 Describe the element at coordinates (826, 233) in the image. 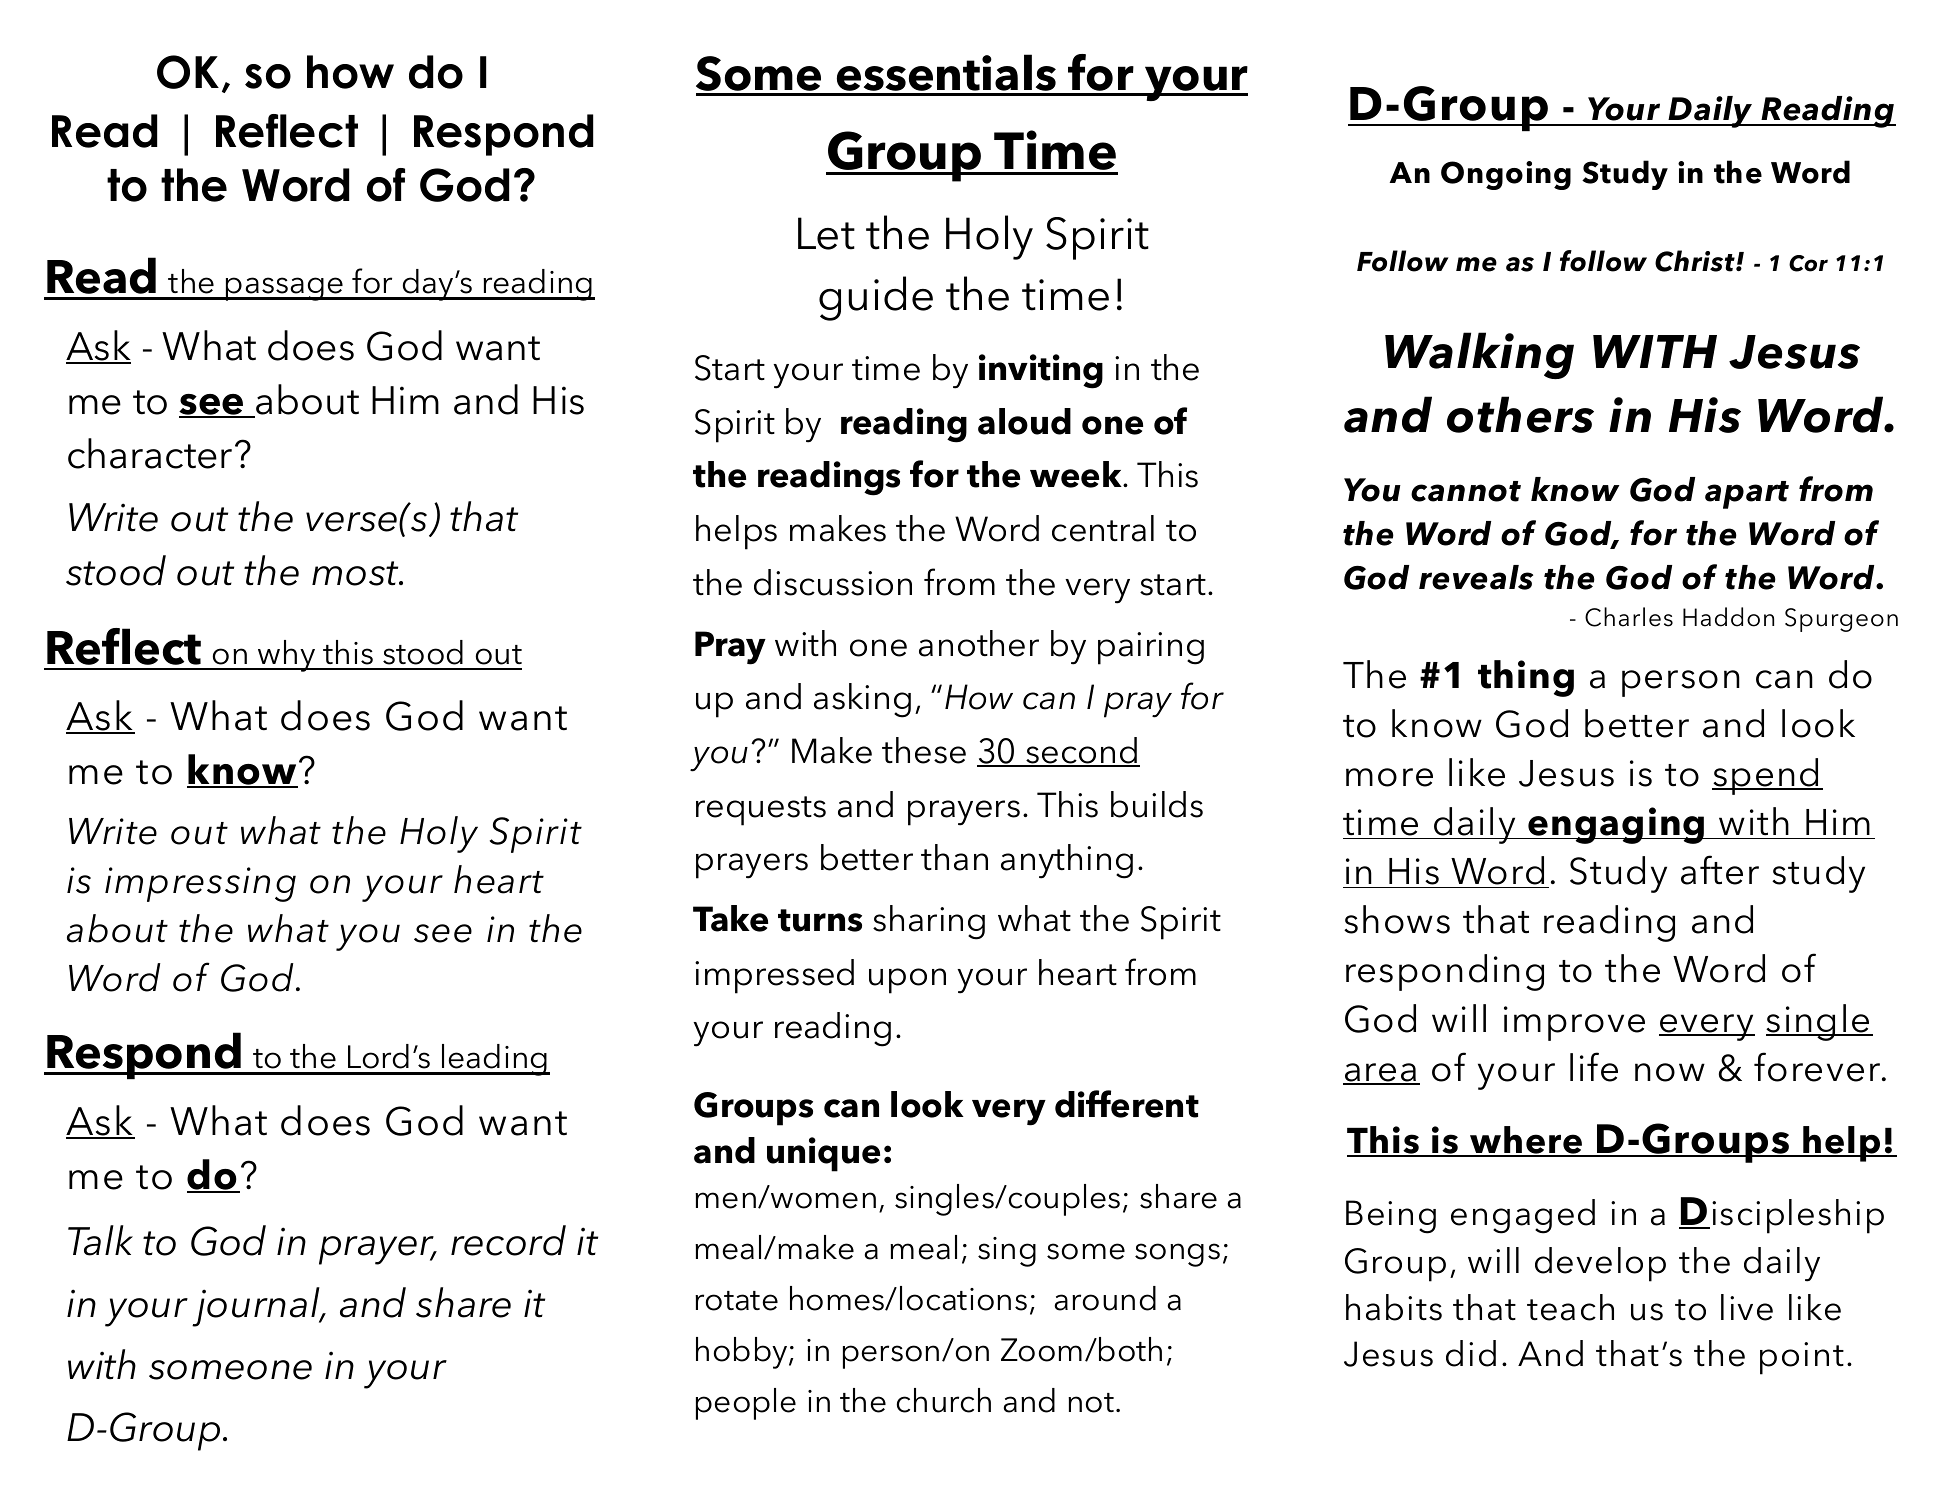

I see `Let` at that location.
